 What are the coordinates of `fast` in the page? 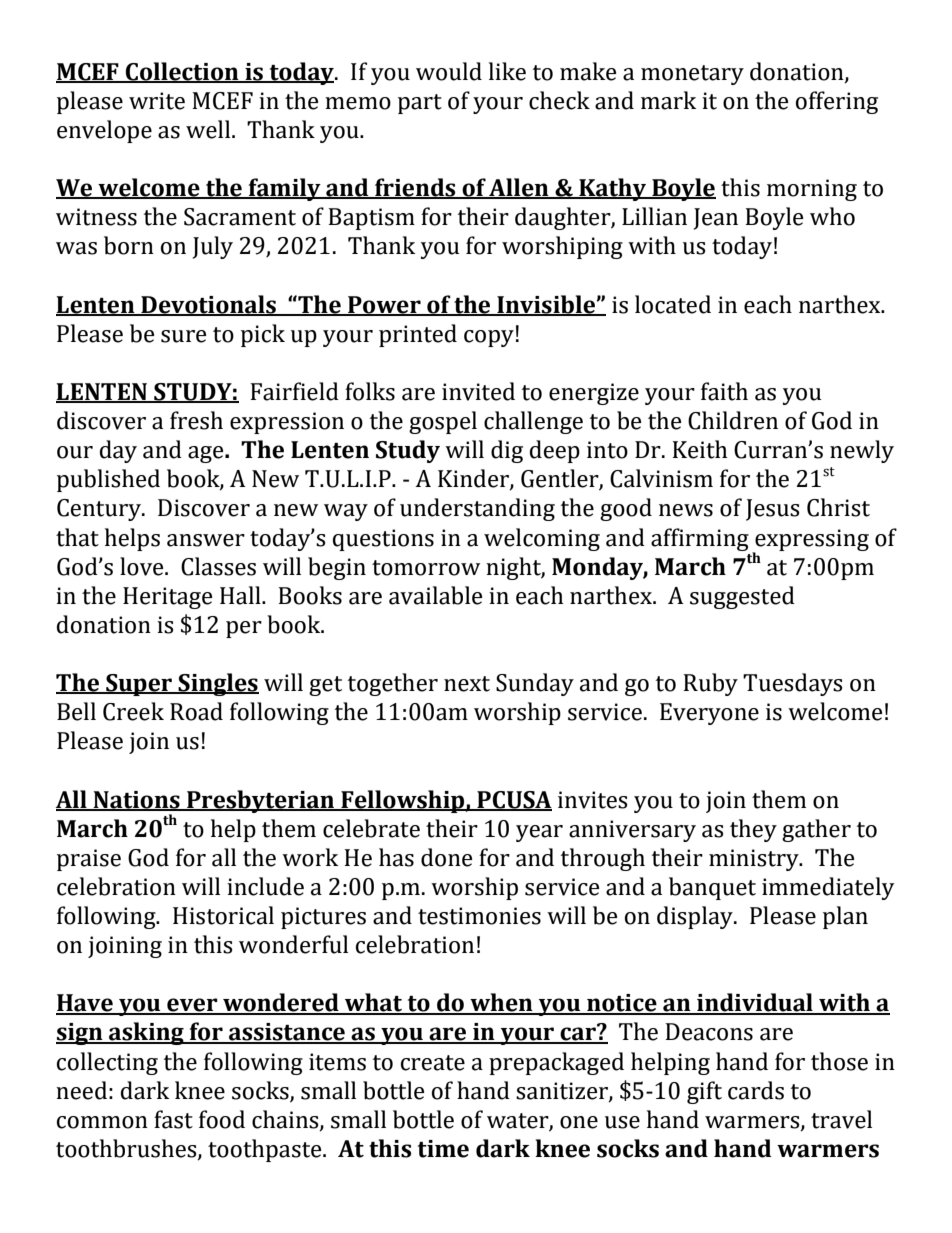 It's located at (173, 1119).
